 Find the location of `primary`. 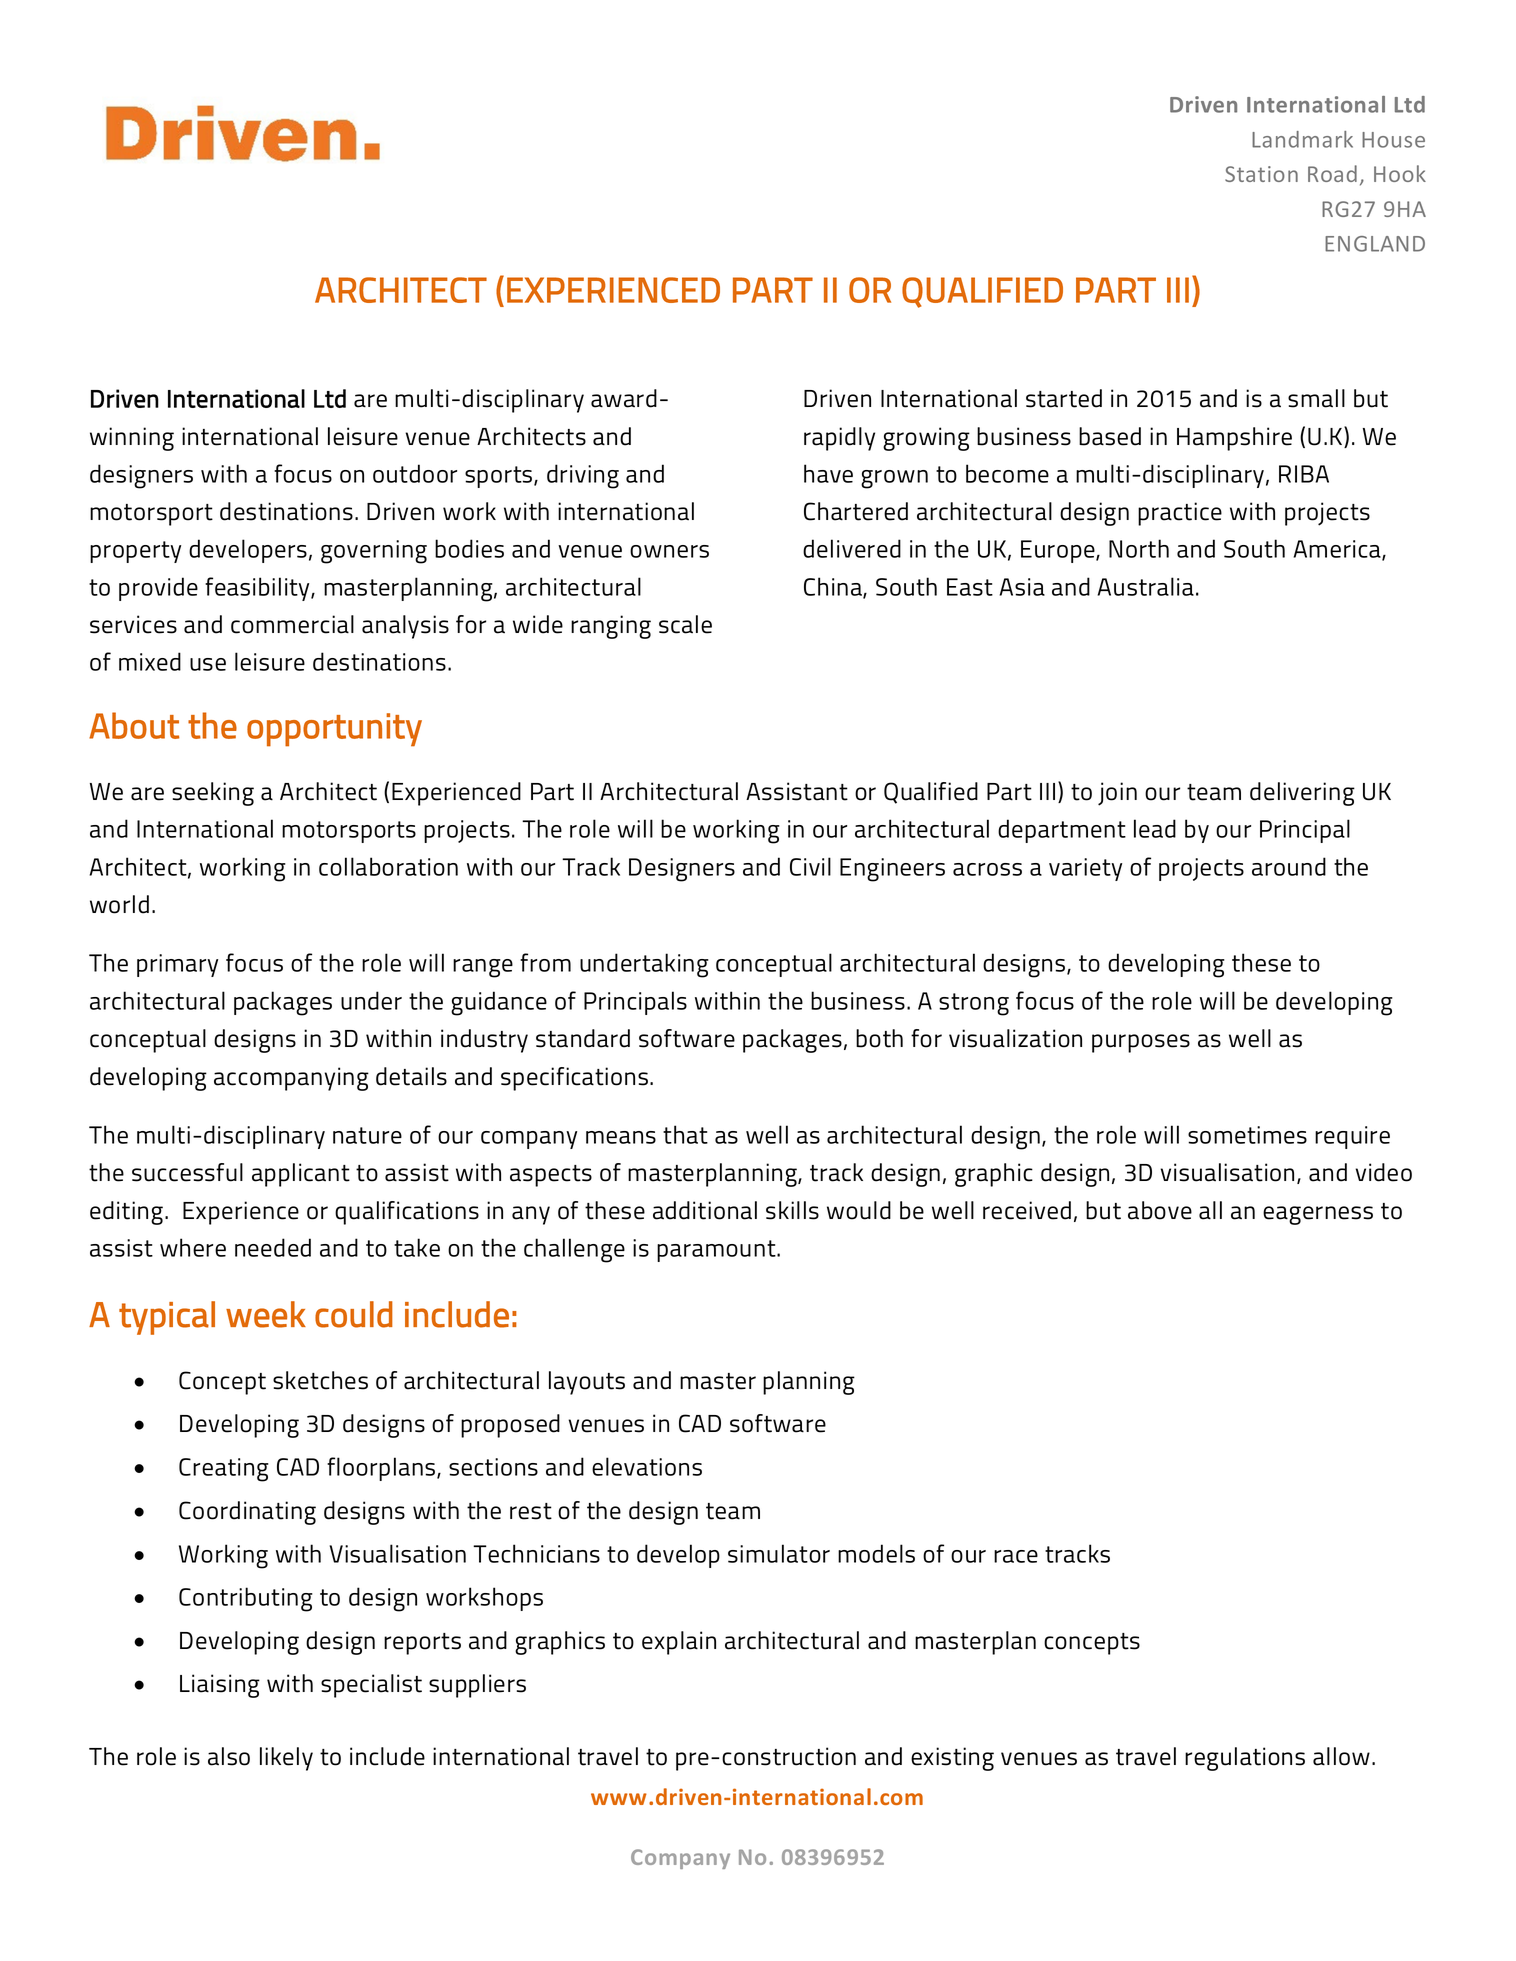

primary is located at coordinates (177, 965).
